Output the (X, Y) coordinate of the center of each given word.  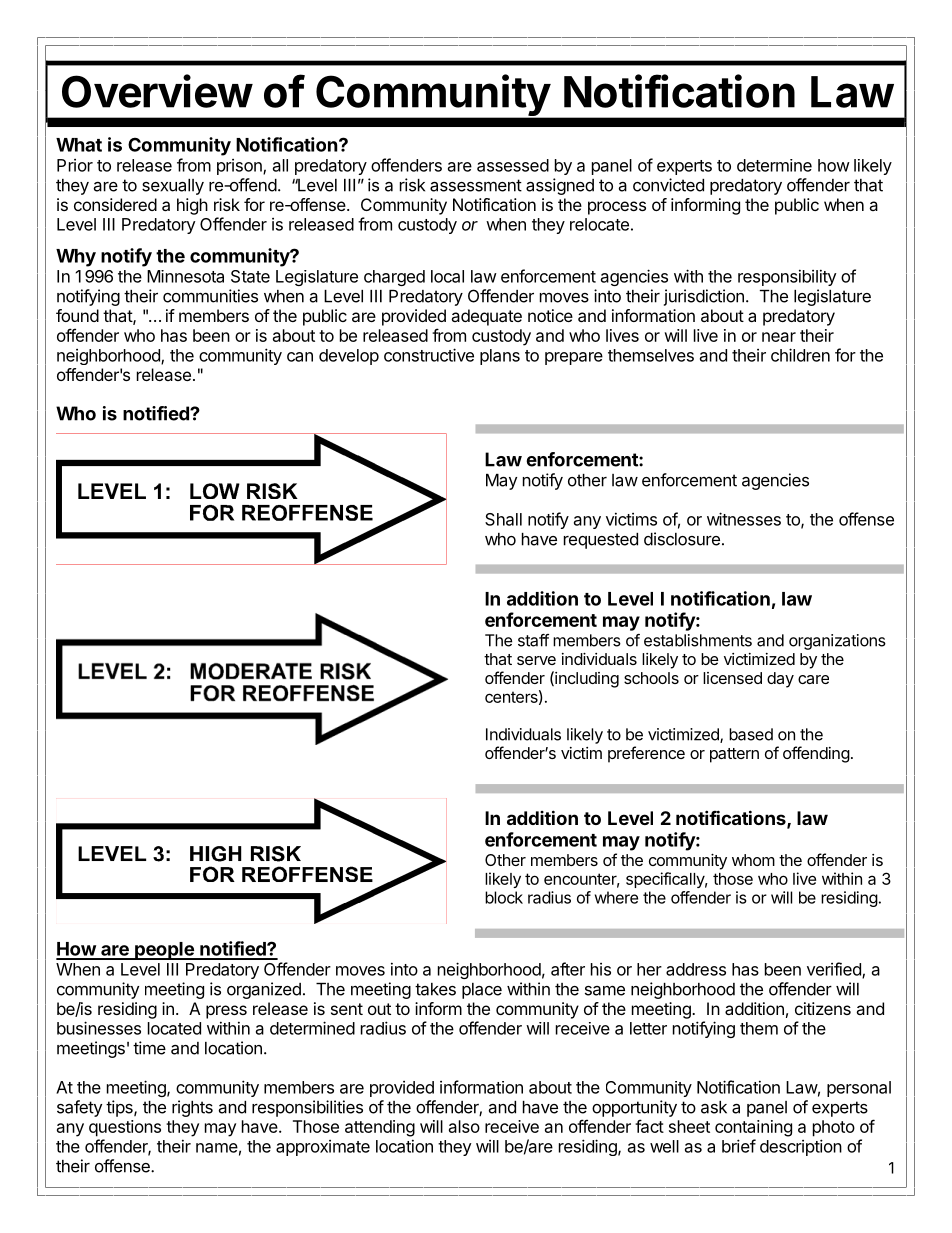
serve (536, 660)
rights (192, 1108)
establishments (698, 640)
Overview (157, 91)
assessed (513, 165)
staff (533, 640)
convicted (668, 185)
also (464, 1126)
